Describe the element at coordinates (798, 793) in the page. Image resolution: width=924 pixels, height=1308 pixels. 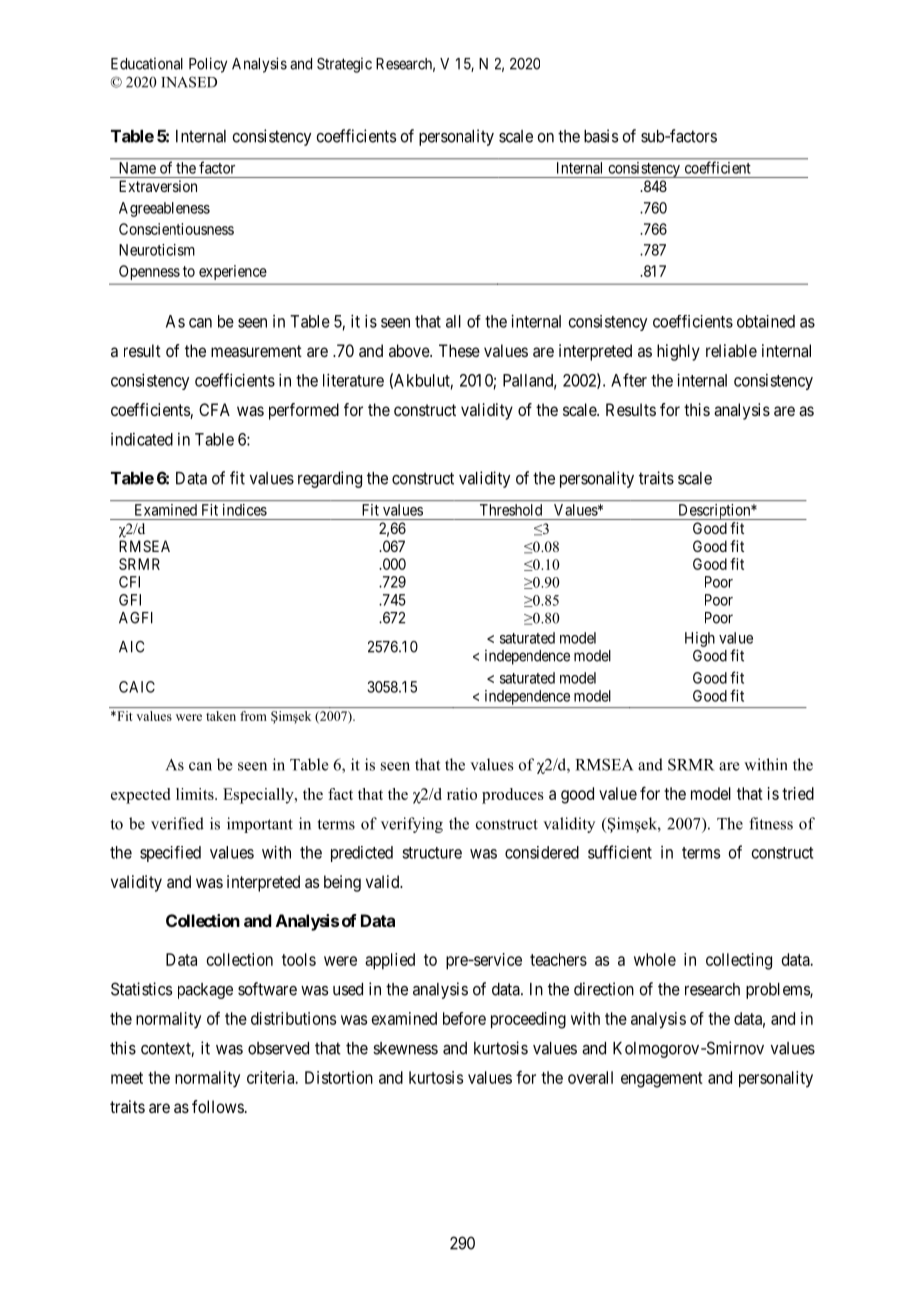
I see `tried` at that location.
